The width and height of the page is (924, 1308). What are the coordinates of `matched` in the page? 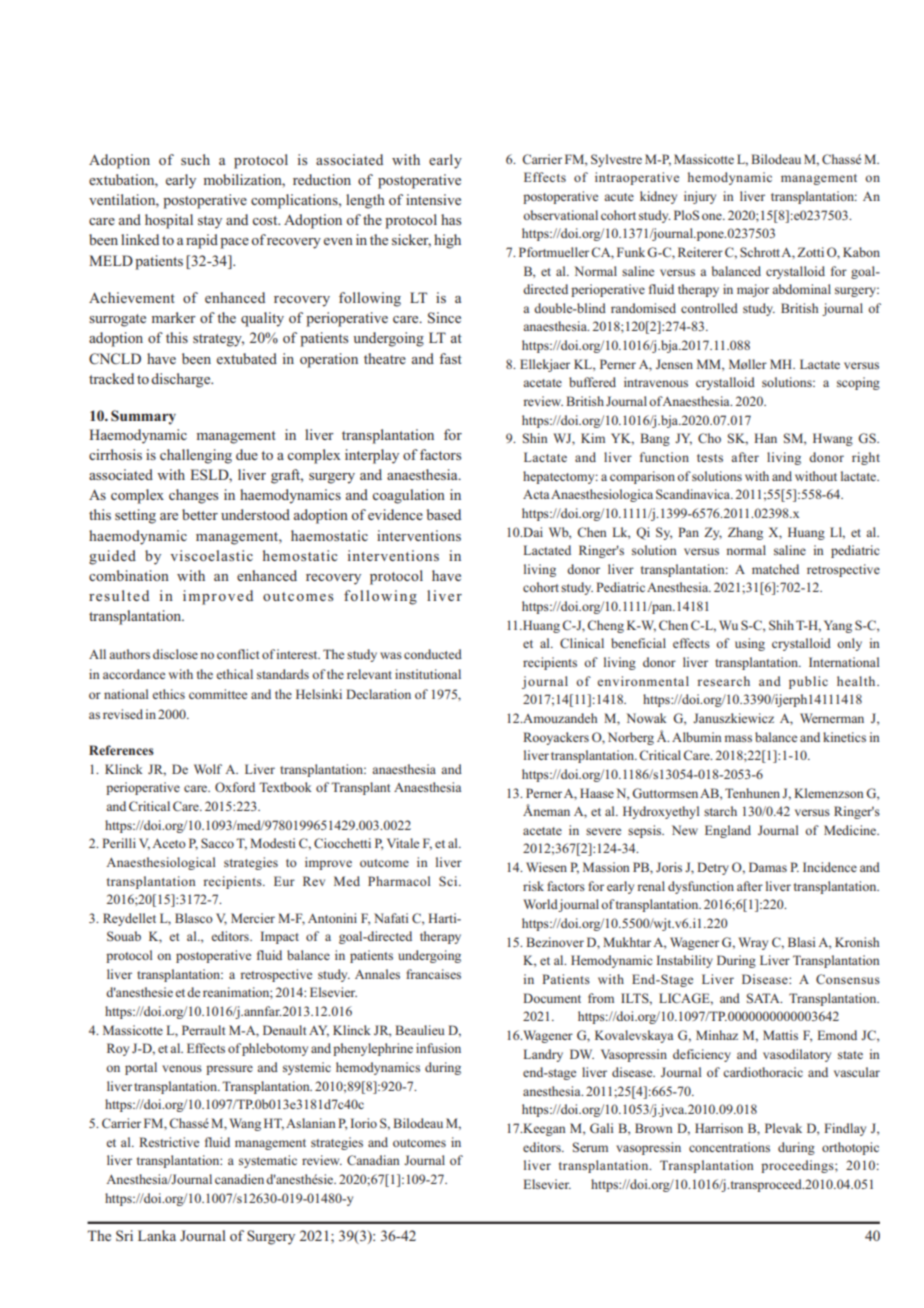 It's located at (775, 569).
